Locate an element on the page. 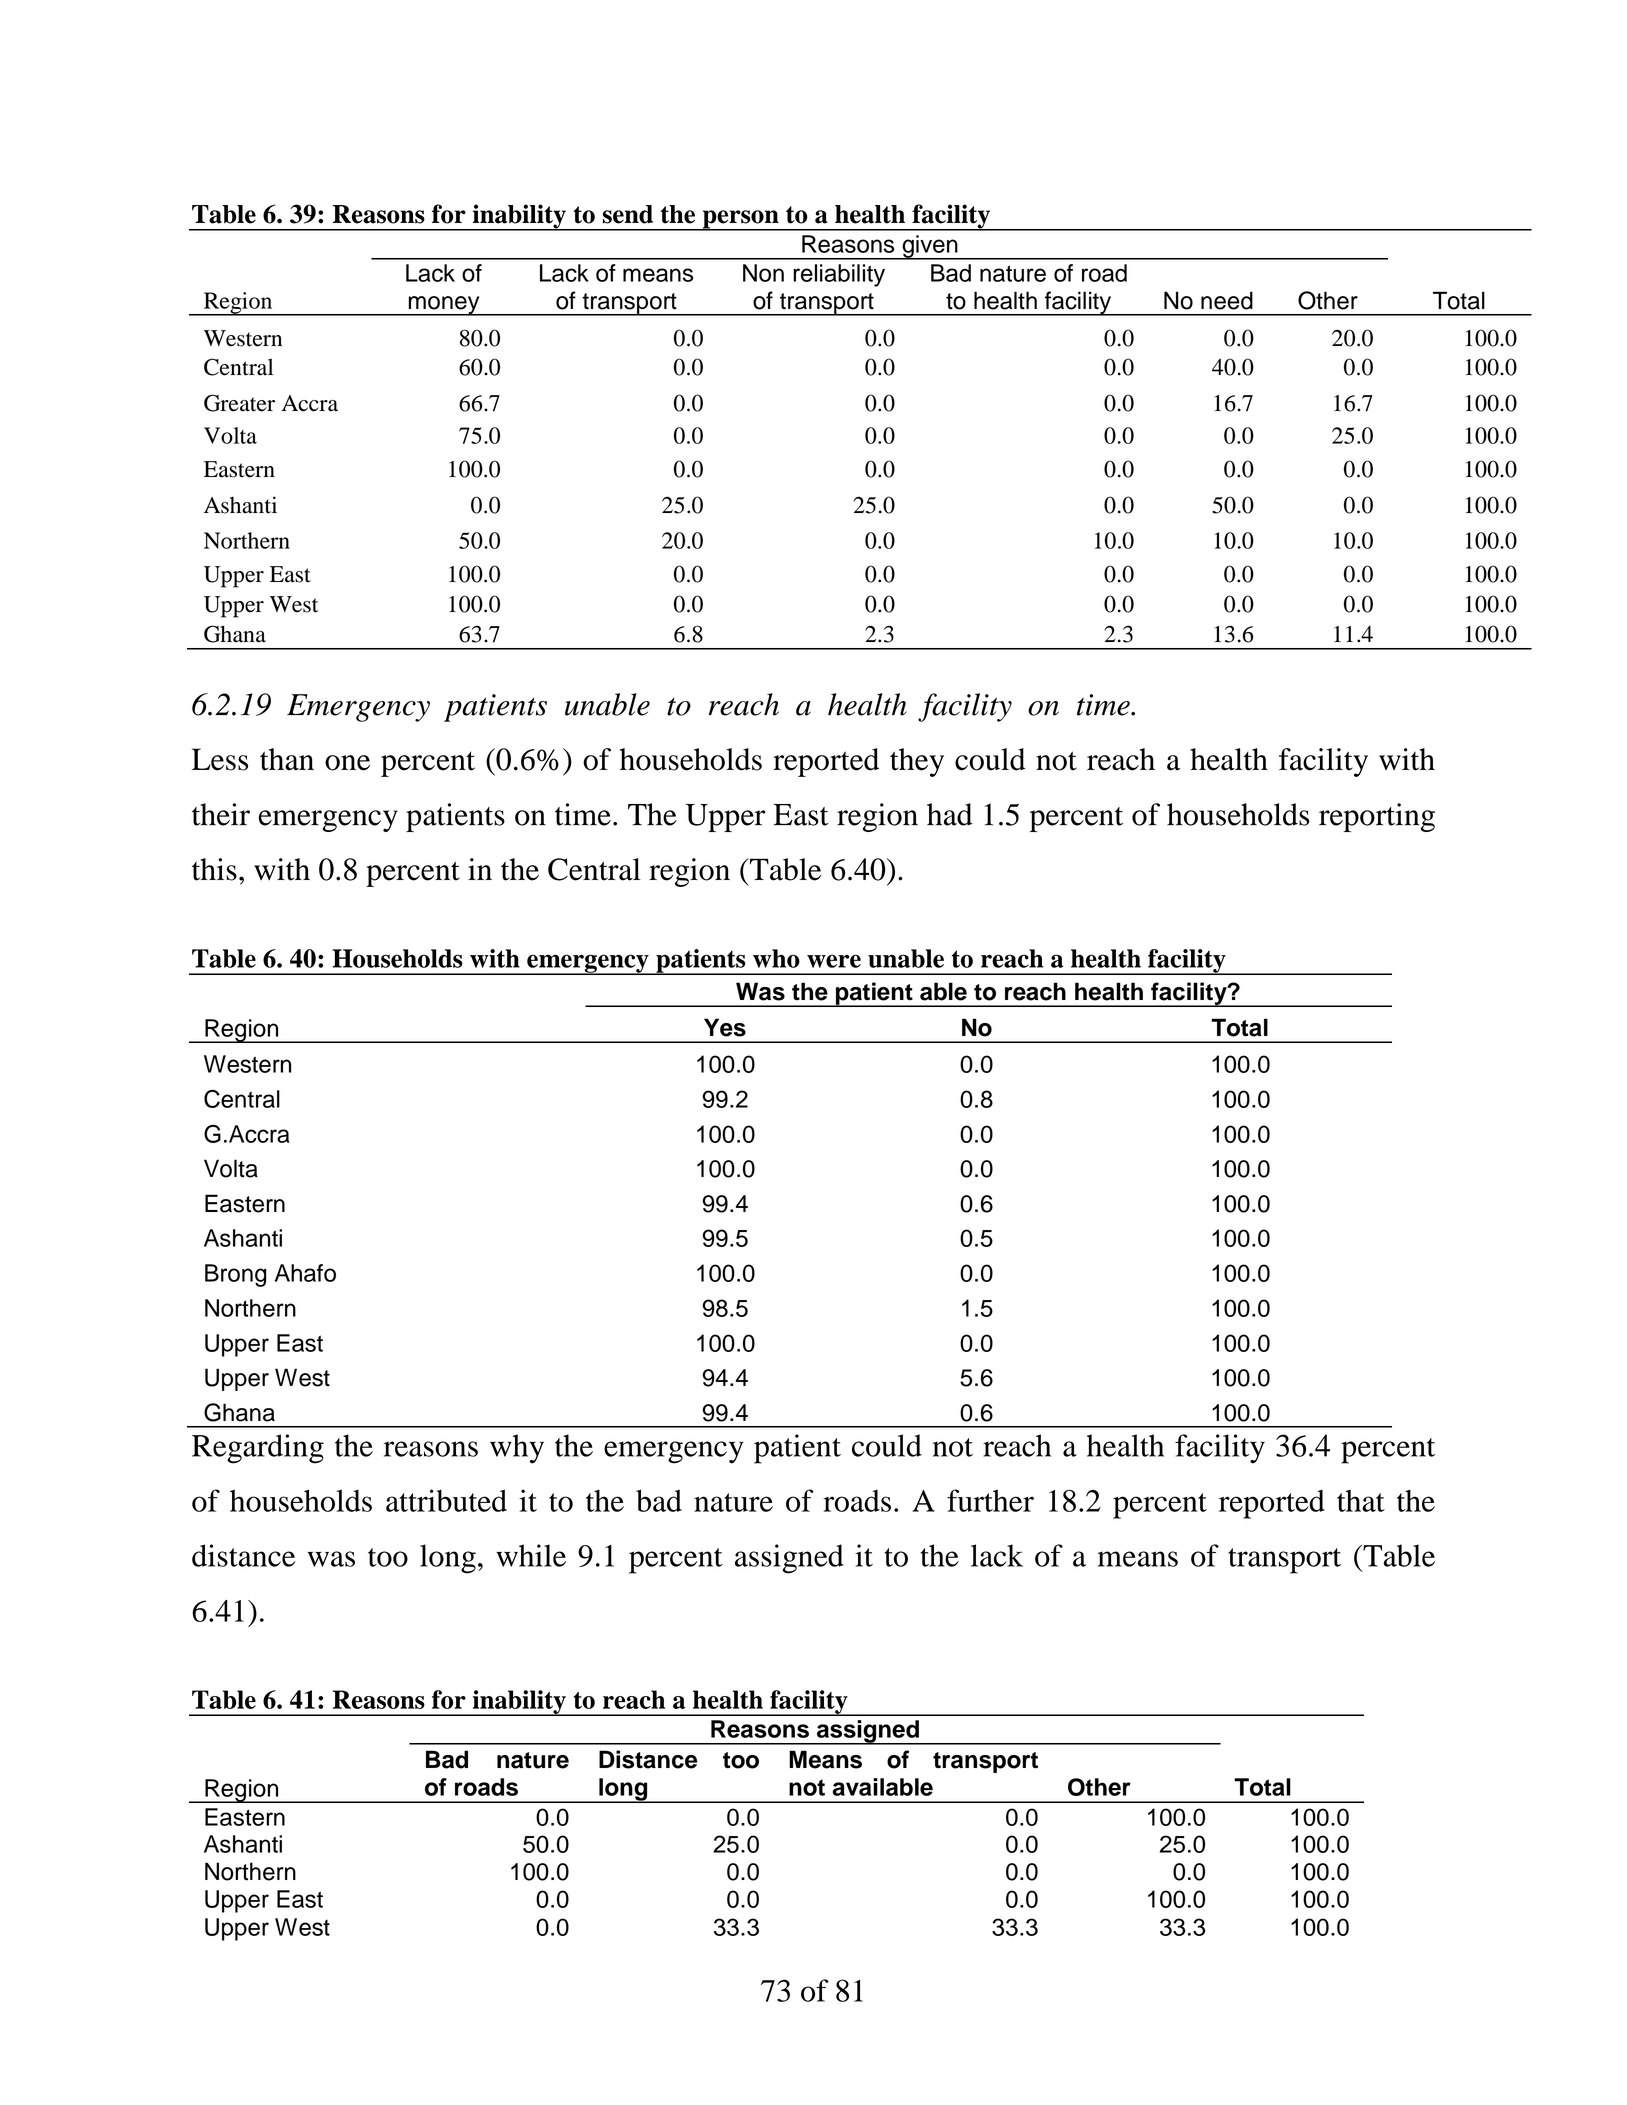  money is located at coordinates (444, 306).
